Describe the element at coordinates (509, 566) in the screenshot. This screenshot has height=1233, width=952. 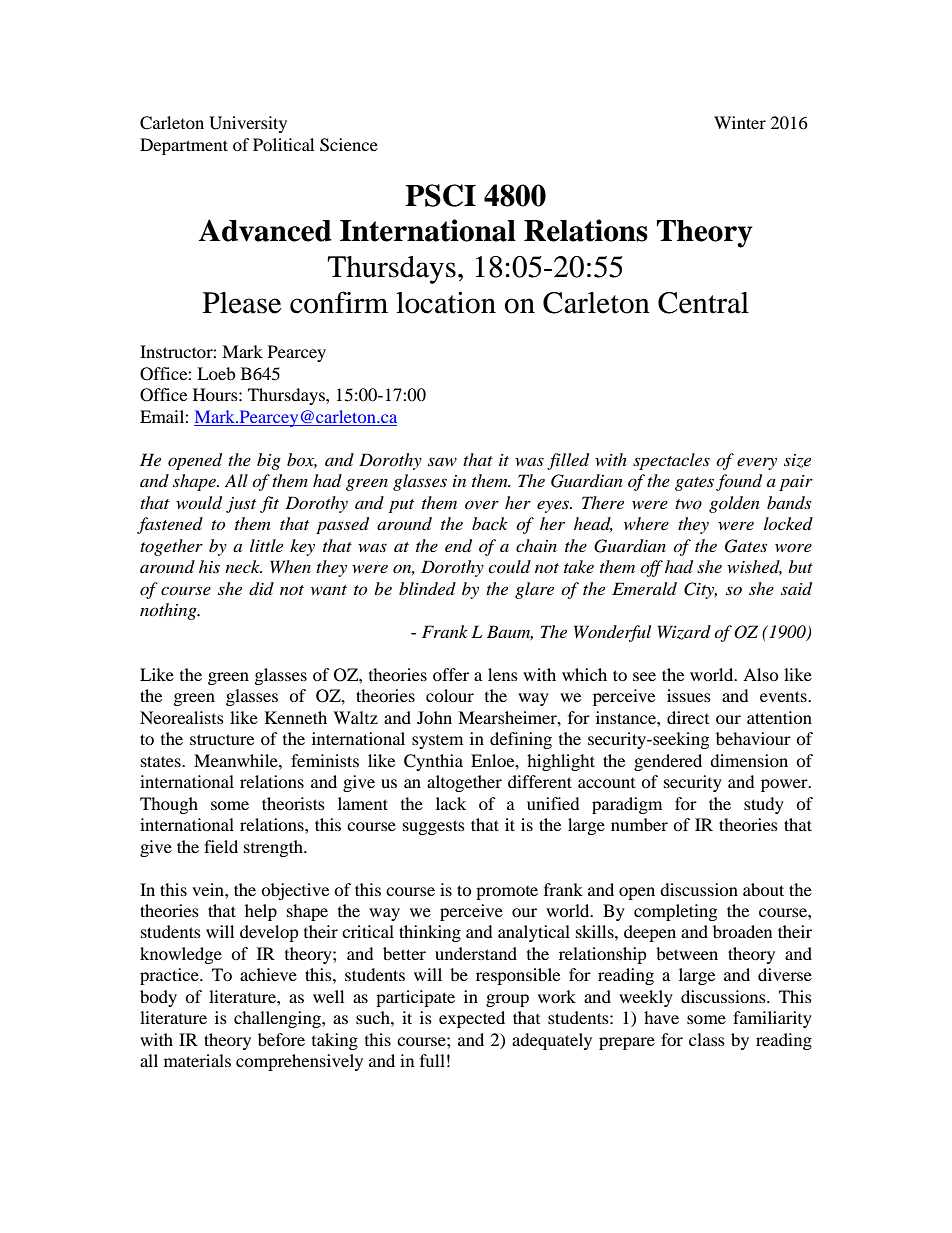
I see `could` at that location.
